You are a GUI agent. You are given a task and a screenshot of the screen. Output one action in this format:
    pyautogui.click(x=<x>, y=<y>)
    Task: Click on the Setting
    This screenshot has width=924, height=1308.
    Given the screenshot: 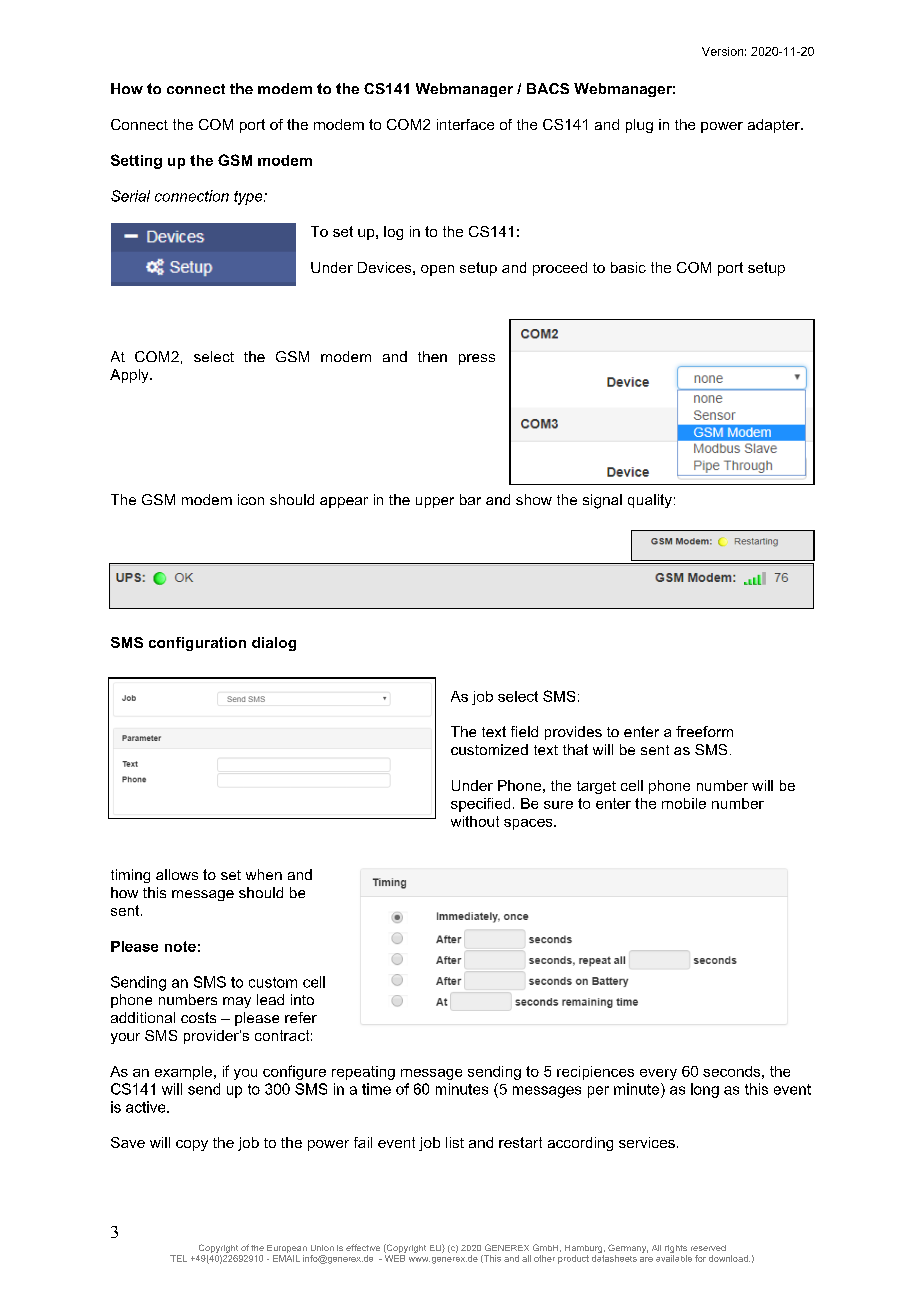 What is the action you would take?
    pyautogui.click(x=136, y=161)
